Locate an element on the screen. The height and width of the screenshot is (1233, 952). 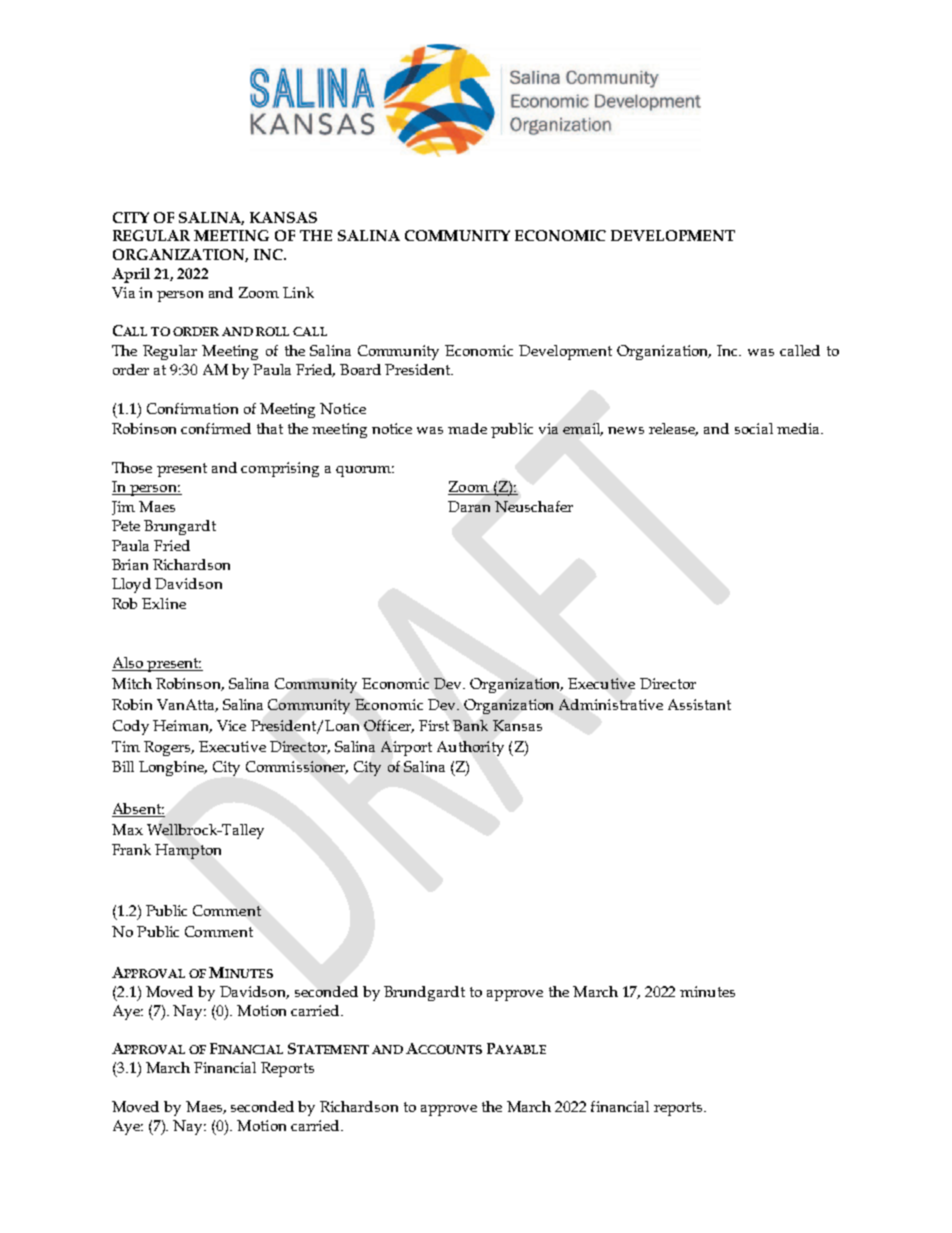
release is located at coordinates (673, 429).
